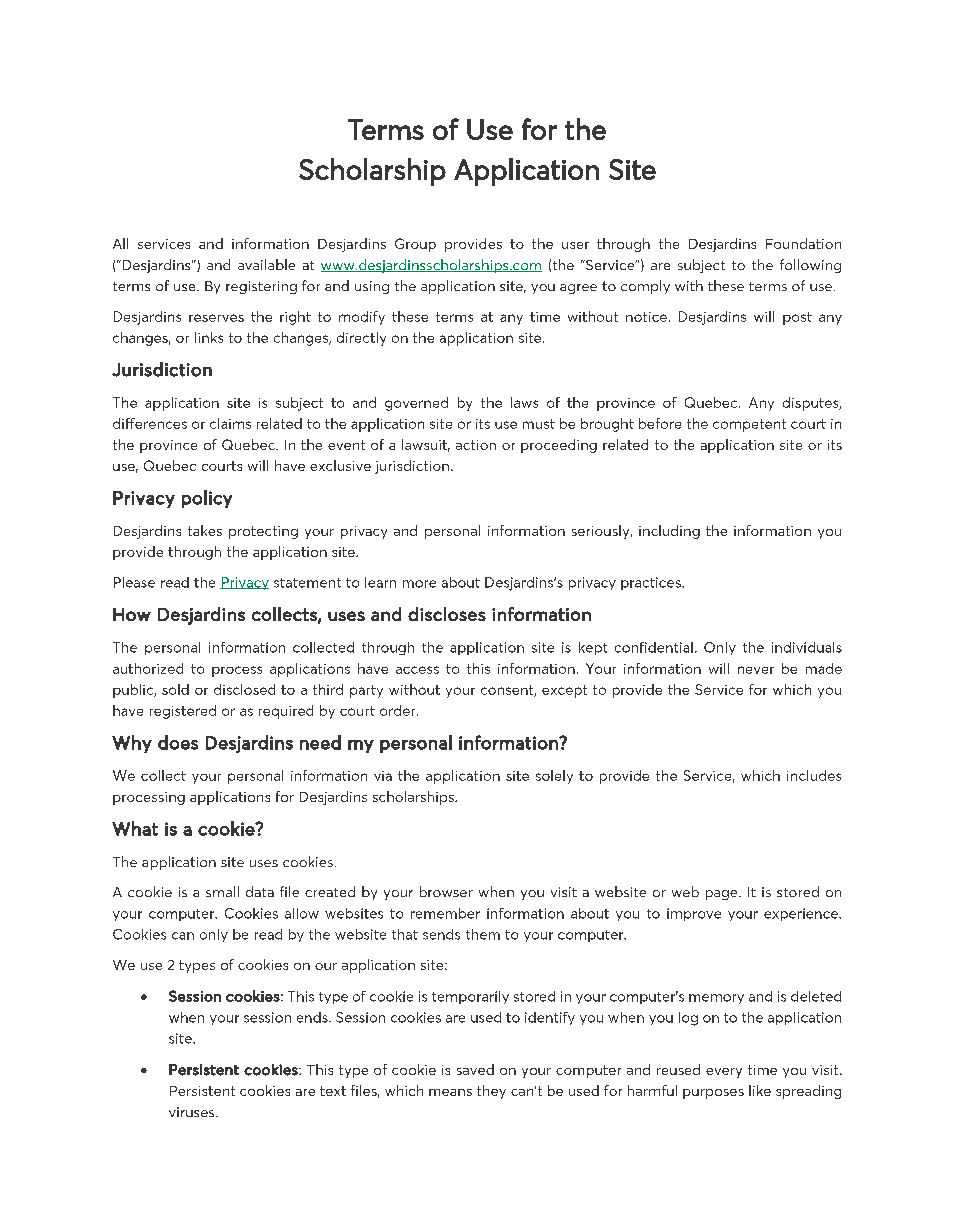 This screenshot has width=954, height=1232. Describe the element at coordinates (475, 1069) in the screenshot. I see `saved` at that location.
